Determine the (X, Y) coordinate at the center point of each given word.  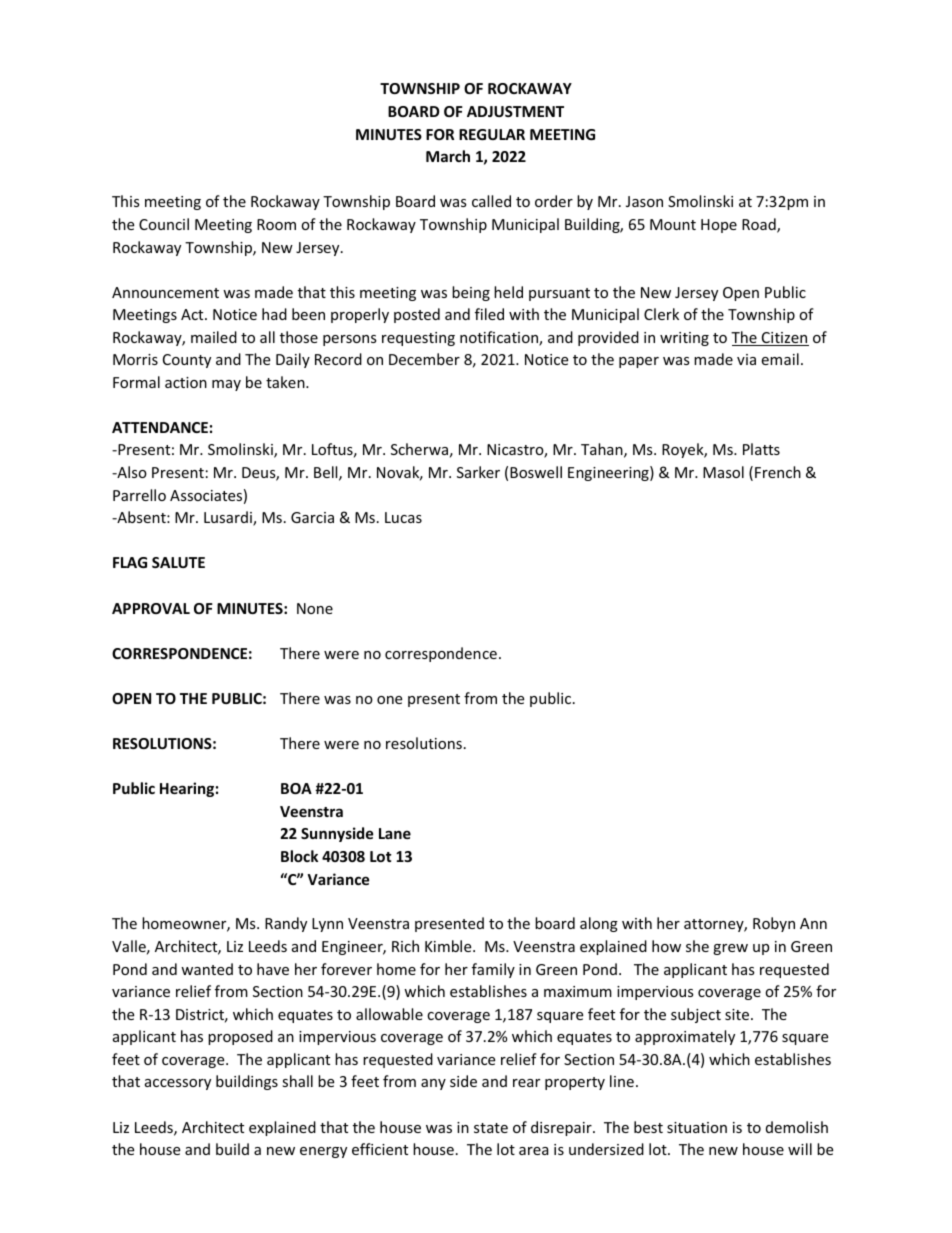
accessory (178, 1084)
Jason (644, 201)
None (315, 608)
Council (164, 224)
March (448, 156)
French (778, 472)
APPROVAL (151, 608)
